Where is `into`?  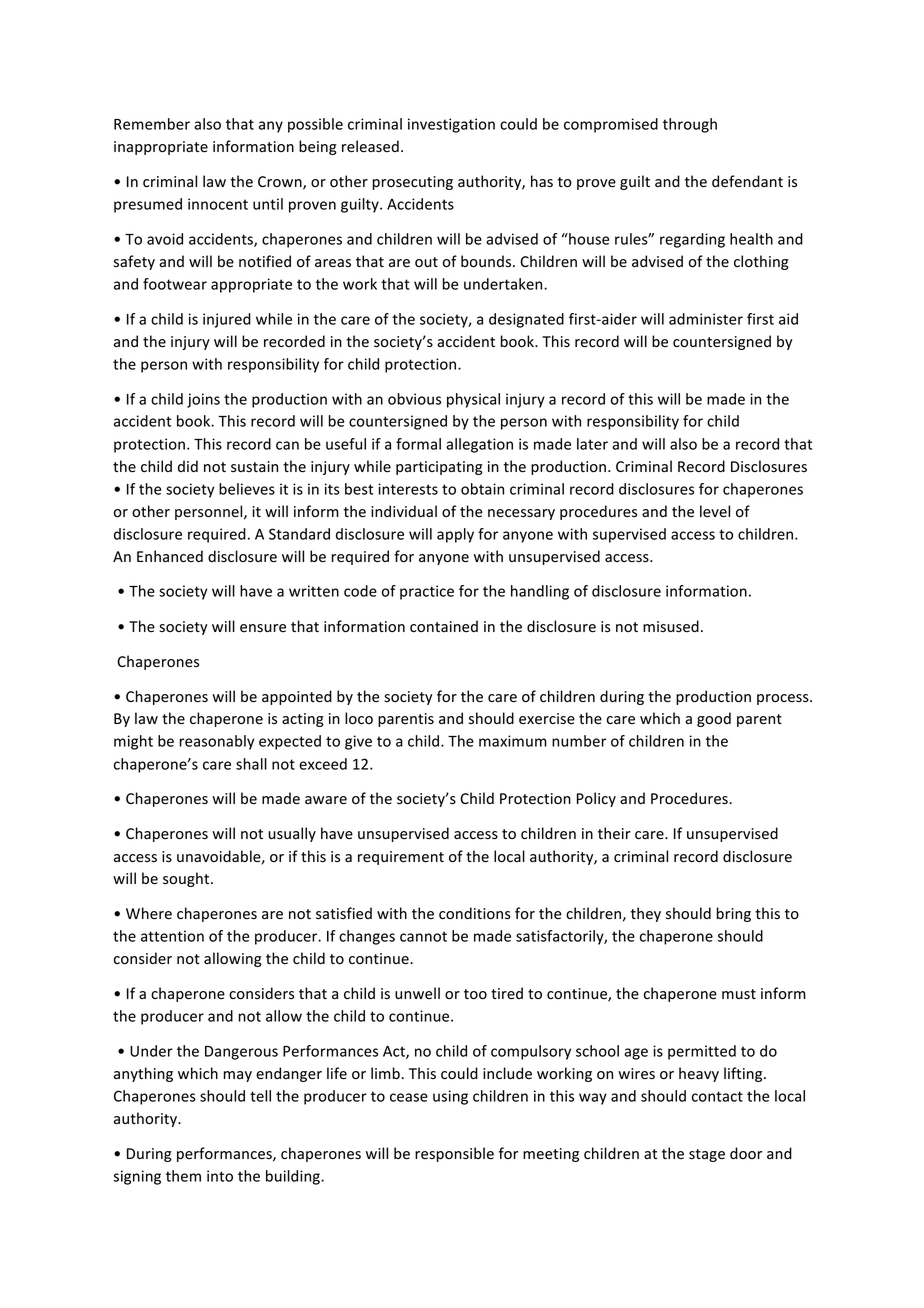 into is located at coordinates (220, 1176).
